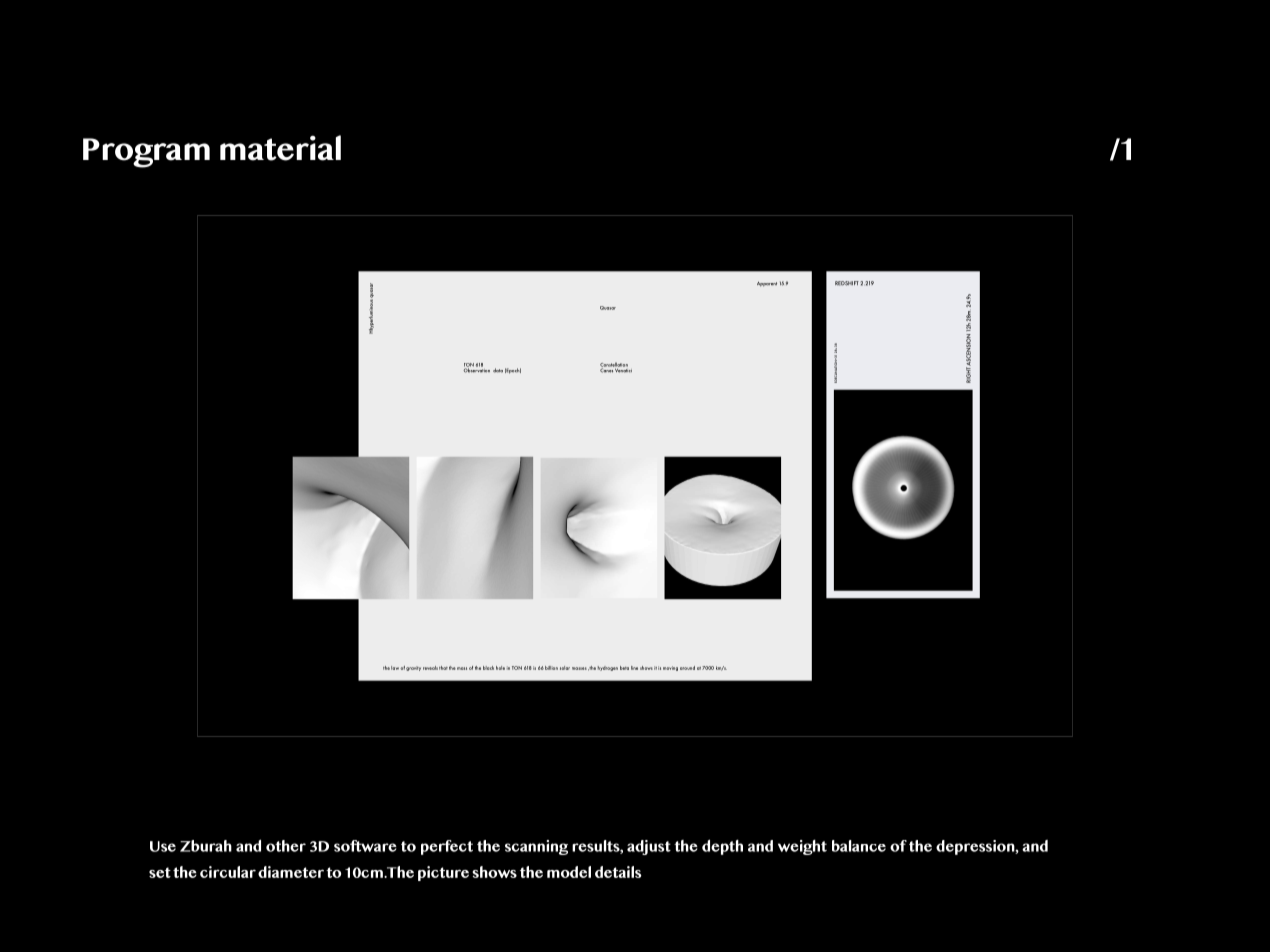 The width and height of the page is (1270, 952). Describe the element at coordinates (802, 847) in the page. I see `weight` at that location.
